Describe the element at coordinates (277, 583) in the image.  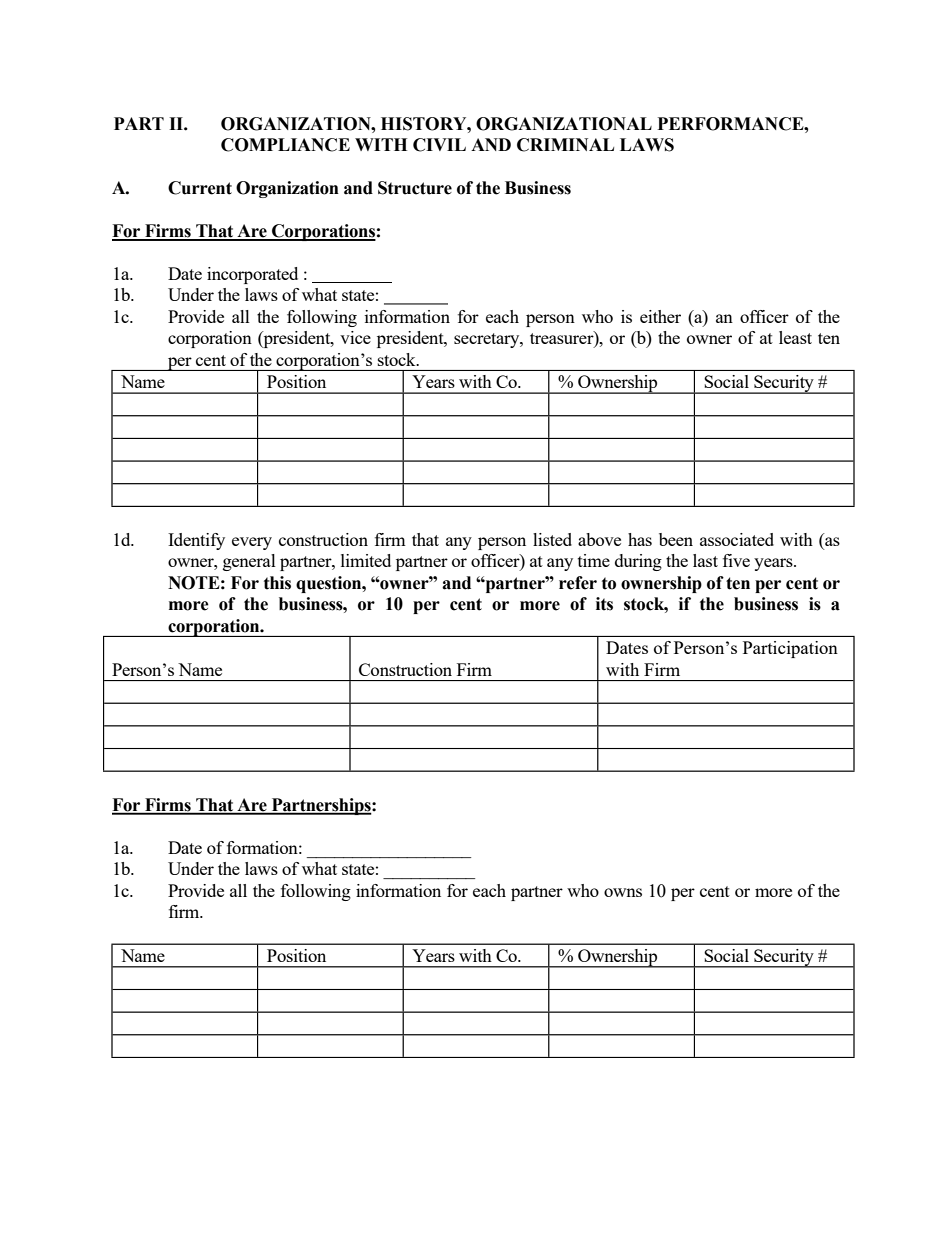
I see `this` at that location.
